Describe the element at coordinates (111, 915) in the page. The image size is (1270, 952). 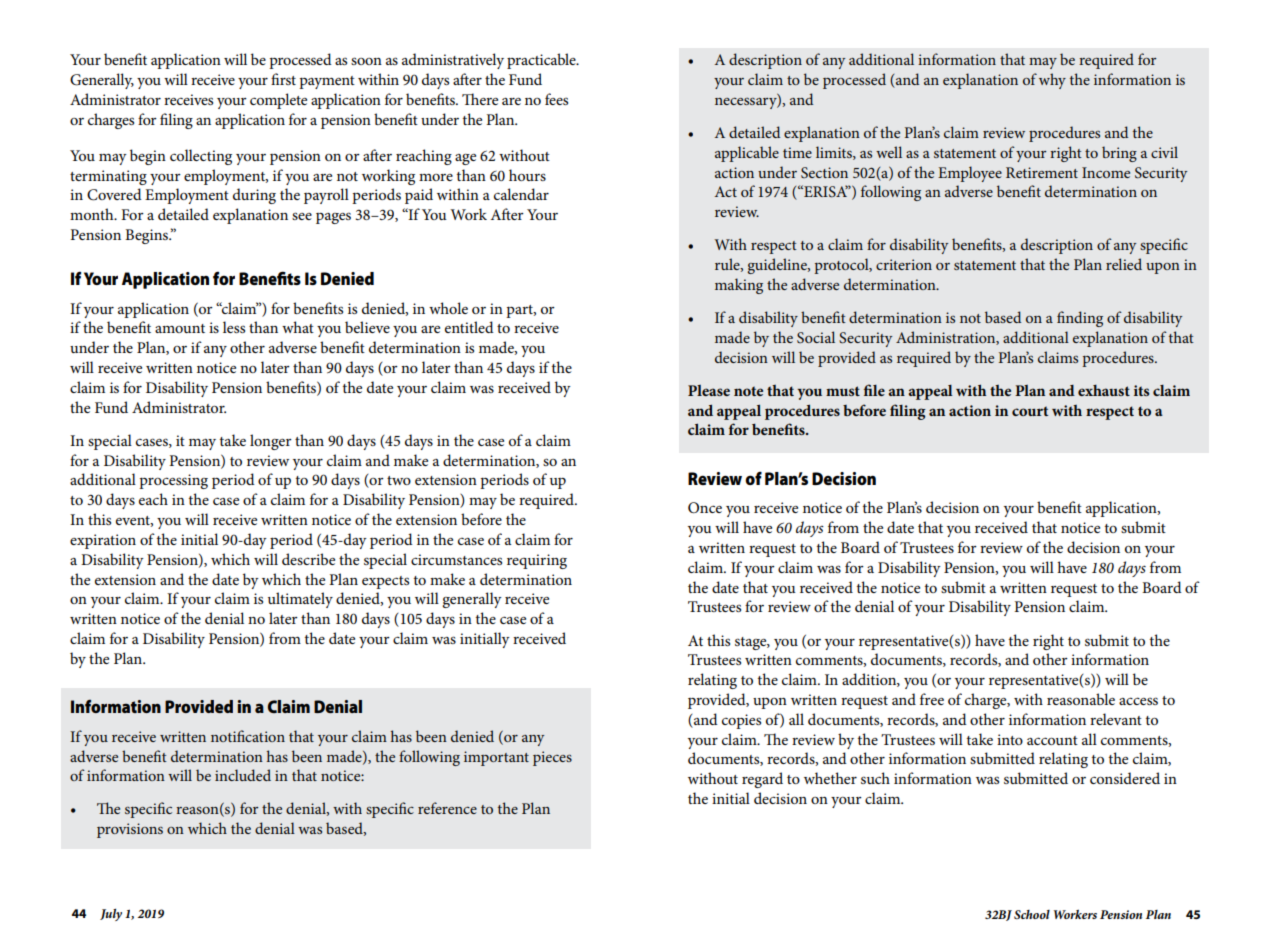
I see `July` at that location.
